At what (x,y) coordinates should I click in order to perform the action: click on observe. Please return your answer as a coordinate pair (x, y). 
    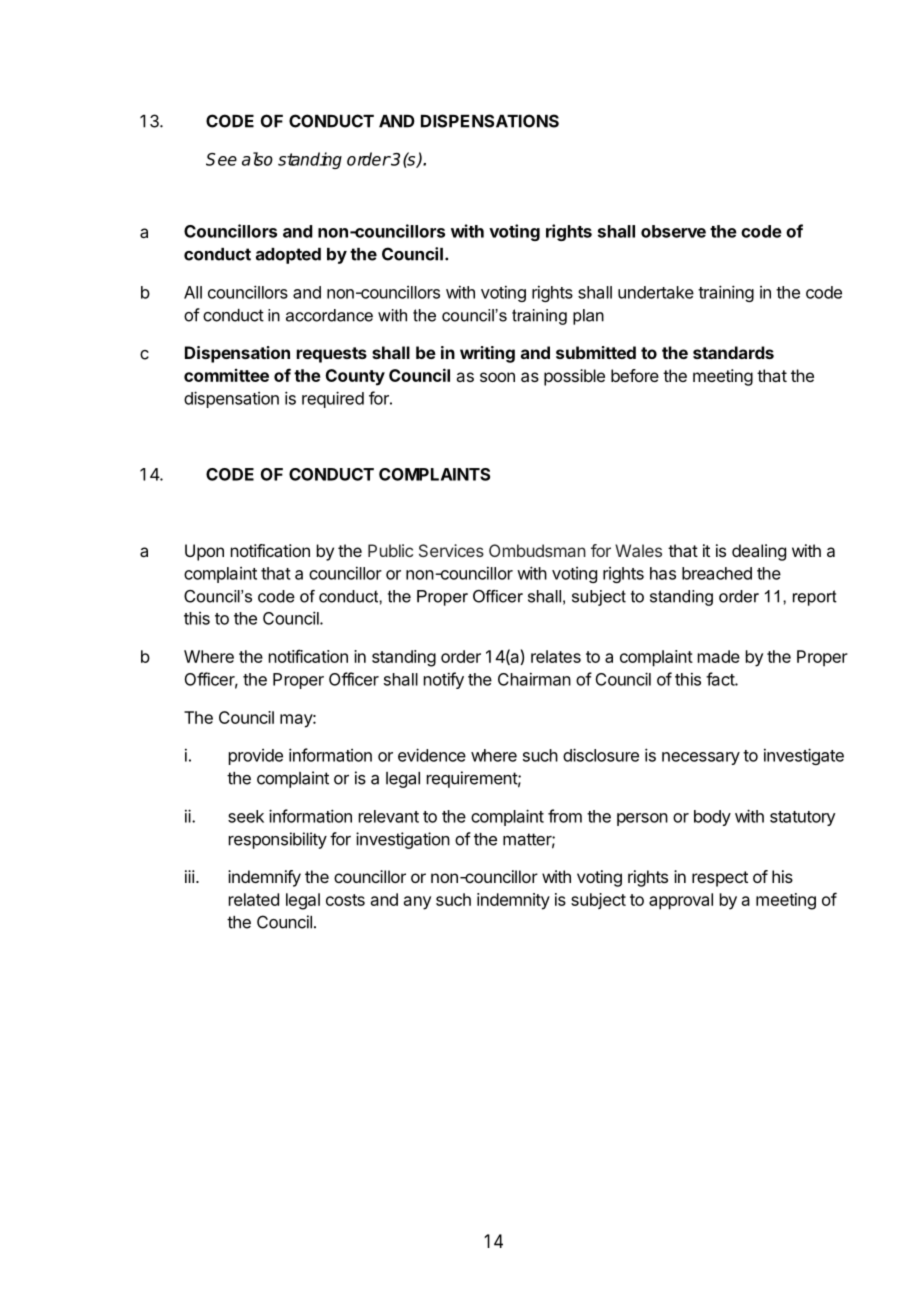
    Looking at the image, I should click on (673, 231).
